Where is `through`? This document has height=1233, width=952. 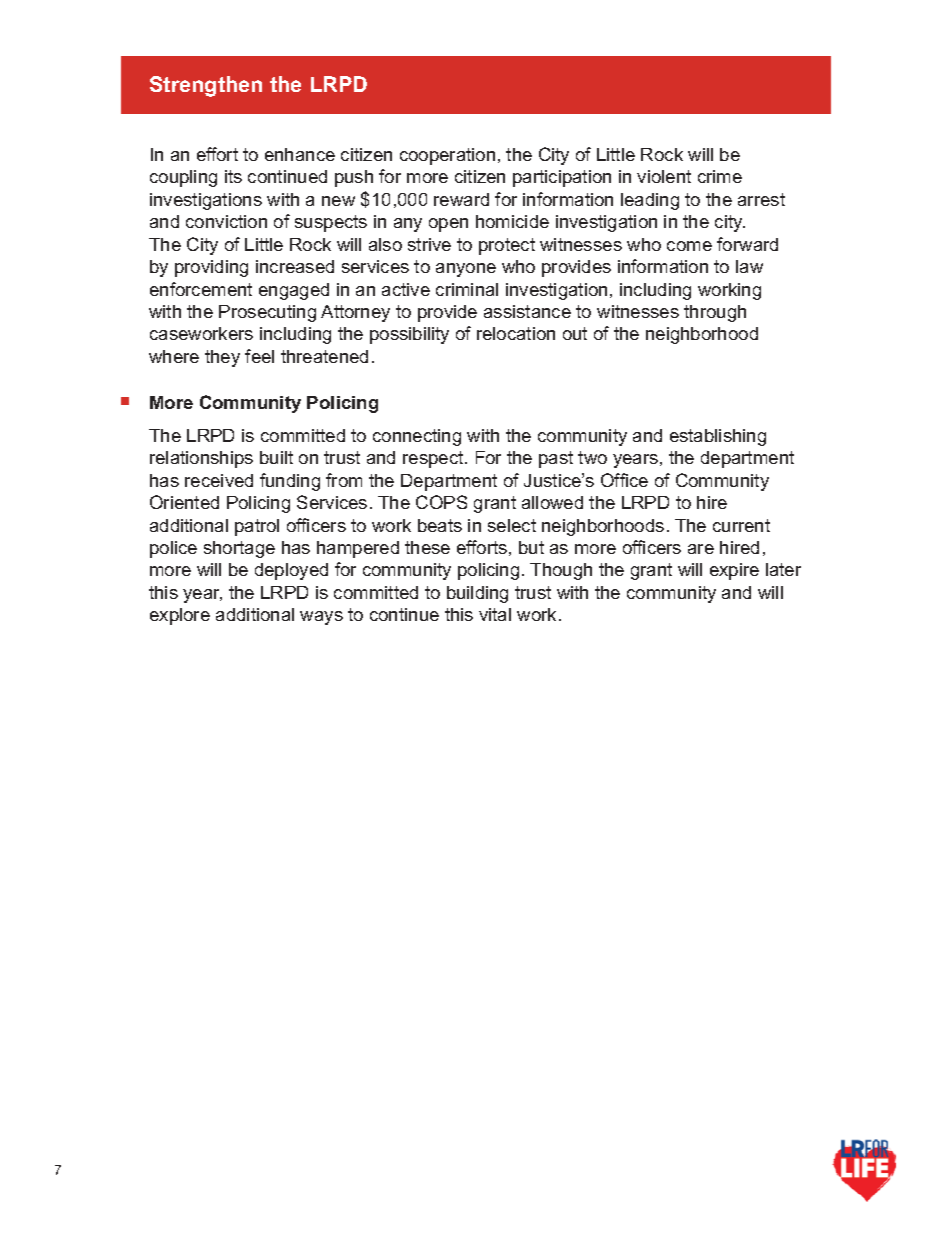
through is located at coordinates (715, 313).
